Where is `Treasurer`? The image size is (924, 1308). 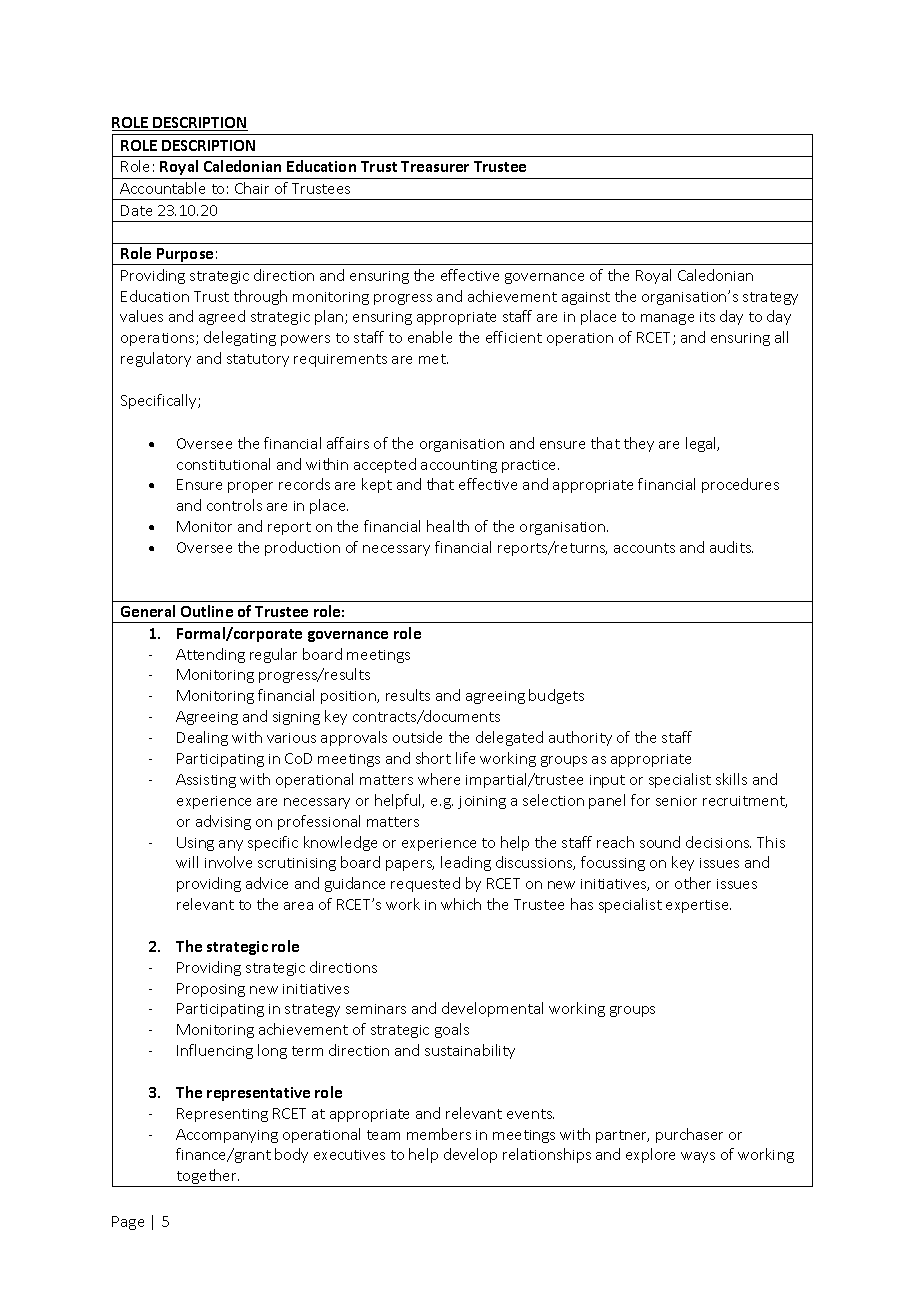 Treasurer is located at coordinates (435, 166).
